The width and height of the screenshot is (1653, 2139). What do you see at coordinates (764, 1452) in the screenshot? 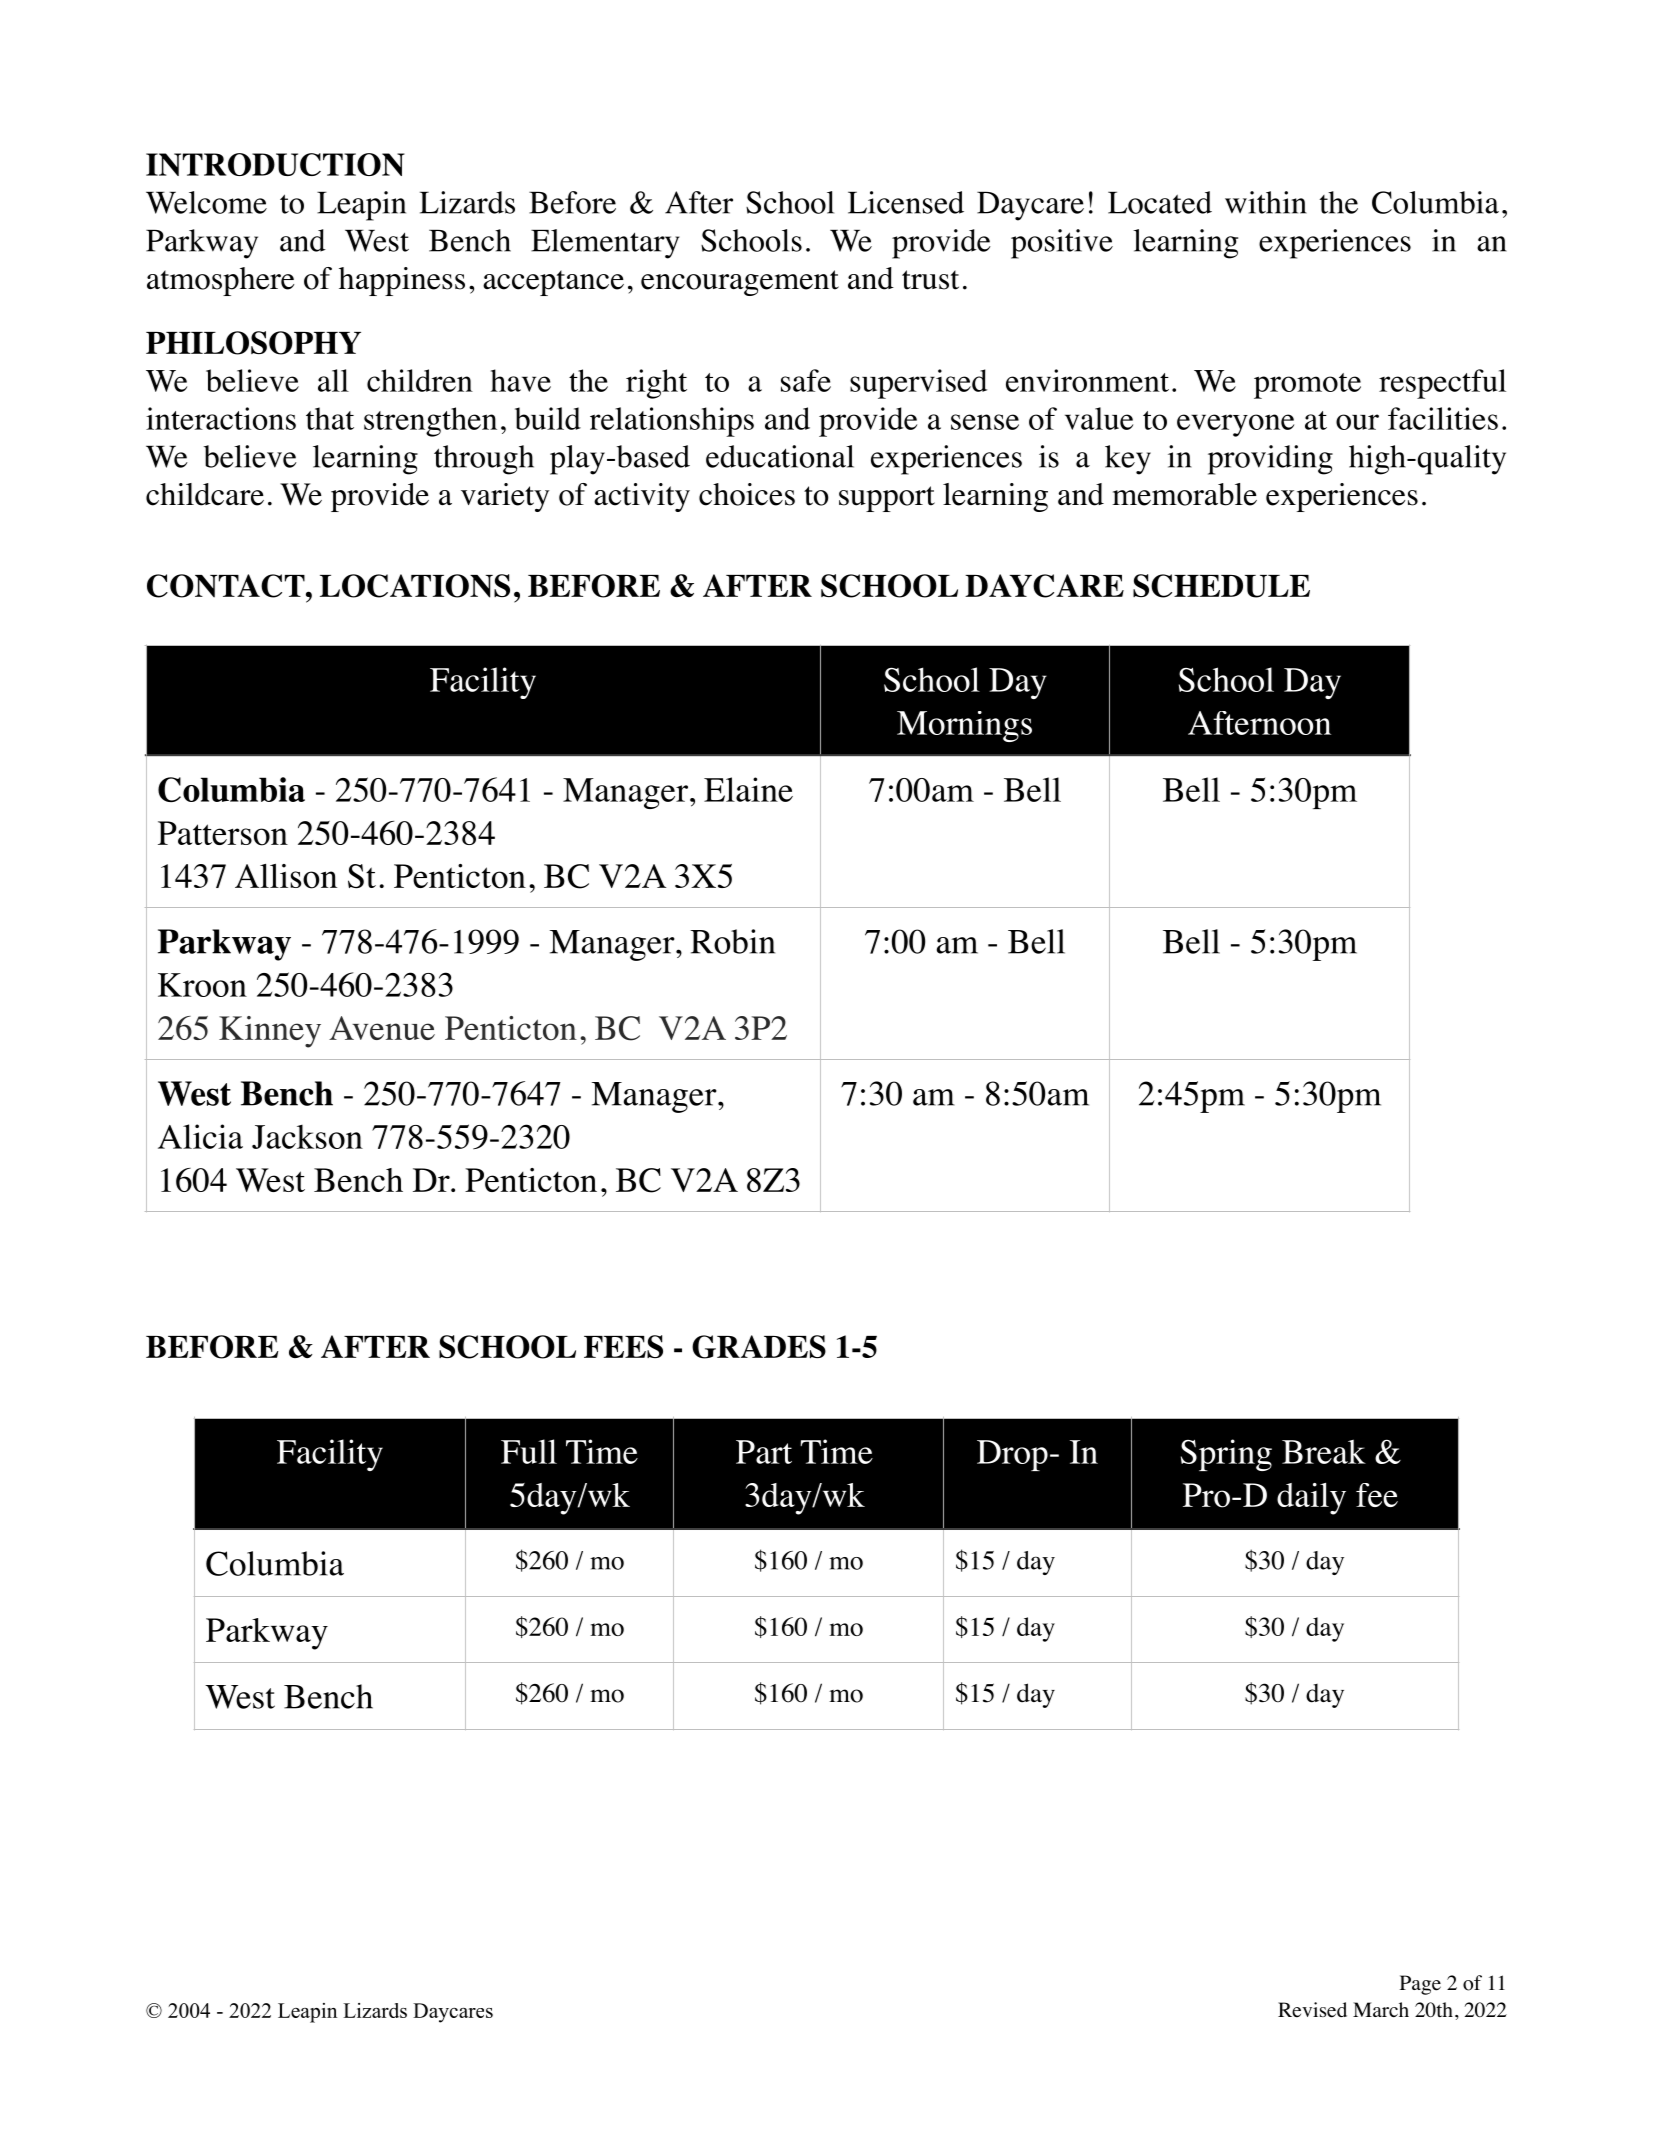
I see `Part` at bounding box center [764, 1452].
